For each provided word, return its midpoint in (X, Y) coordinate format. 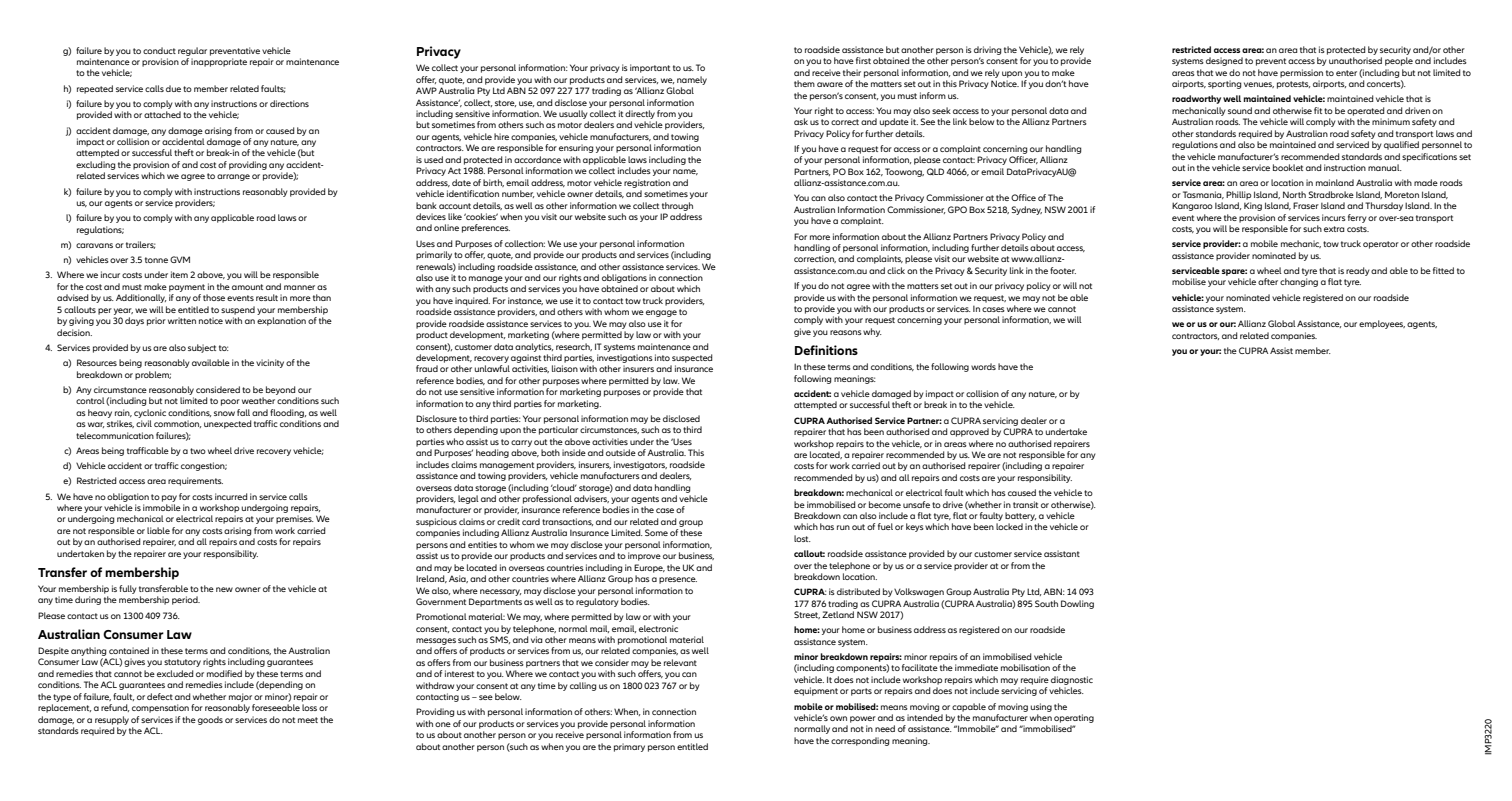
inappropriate (219, 62)
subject (202, 348)
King (1253, 206)
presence (678, 580)
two (198, 451)
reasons (846, 332)
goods (210, 720)
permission (1301, 73)
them (804, 83)
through (677, 206)
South (1046, 603)
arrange (233, 177)
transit (1025, 504)
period (186, 600)
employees (1382, 324)
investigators (640, 465)
